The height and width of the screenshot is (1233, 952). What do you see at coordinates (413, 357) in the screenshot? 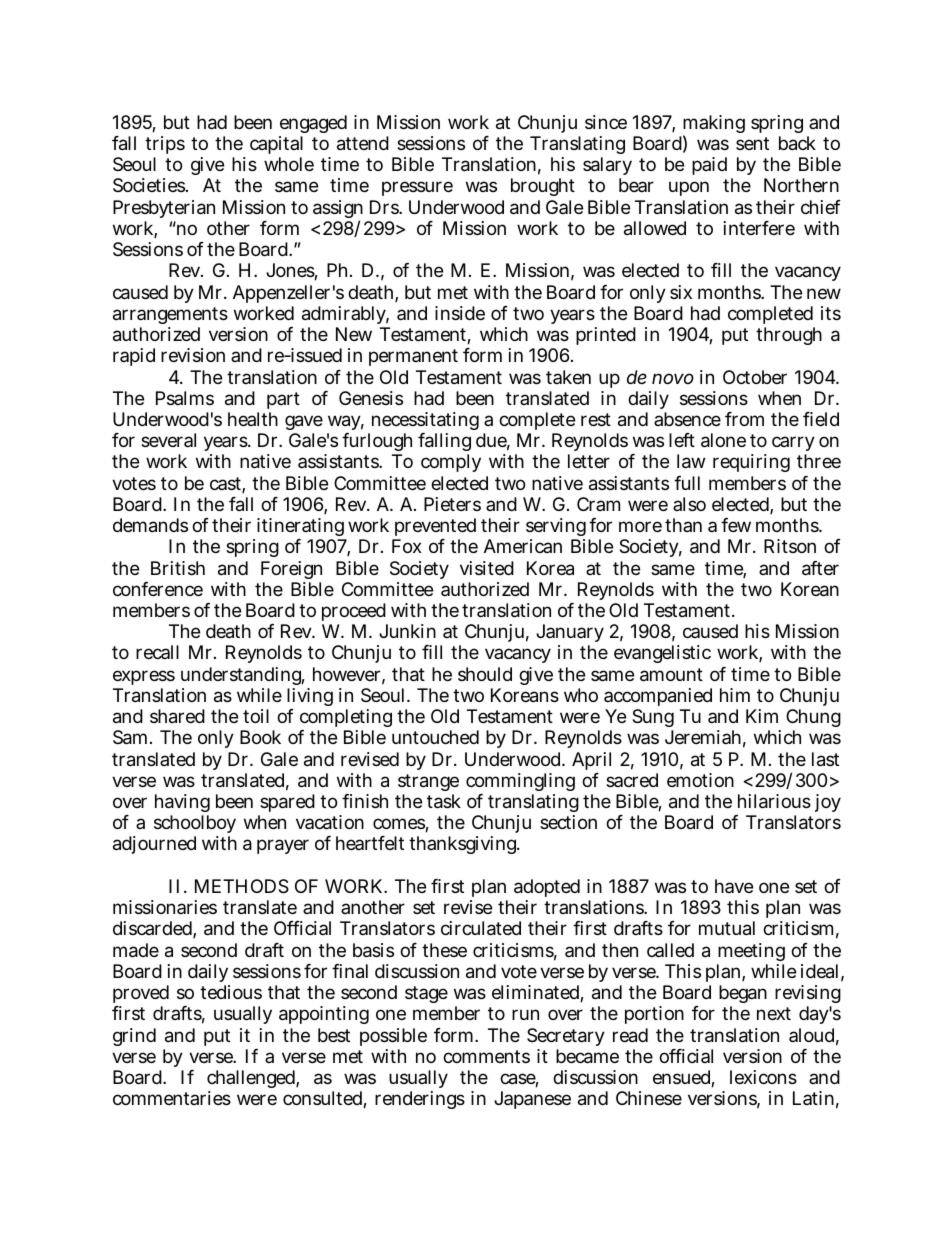
I see `permanent` at bounding box center [413, 357].
